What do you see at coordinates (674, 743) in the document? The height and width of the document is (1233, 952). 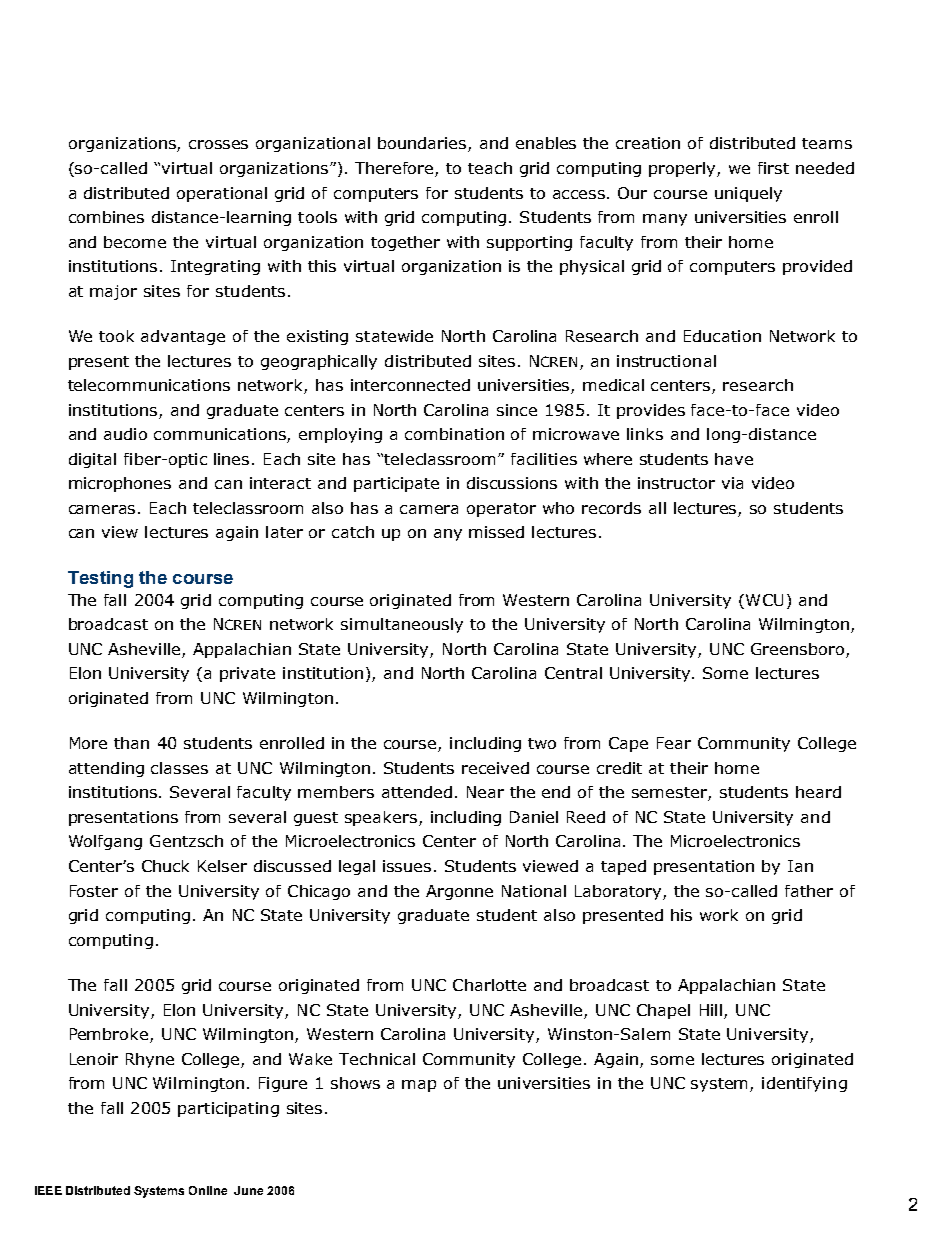 I see `Fear` at bounding box center [674, 743].
